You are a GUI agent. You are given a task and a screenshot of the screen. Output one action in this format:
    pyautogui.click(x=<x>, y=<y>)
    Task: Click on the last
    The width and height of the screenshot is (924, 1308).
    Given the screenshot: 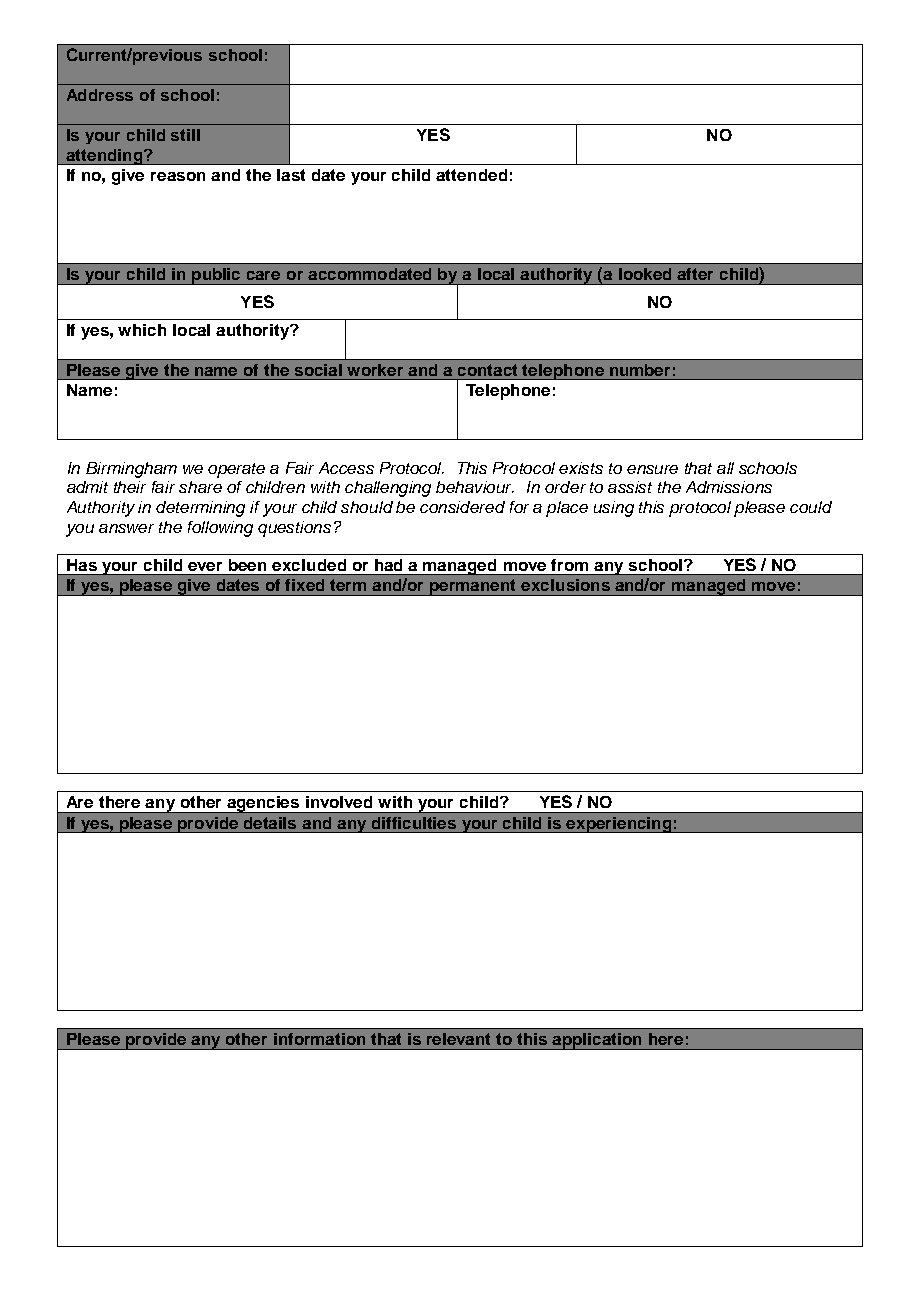 What is the action you would take?
    pyautogui.click(x=291, y=175)
